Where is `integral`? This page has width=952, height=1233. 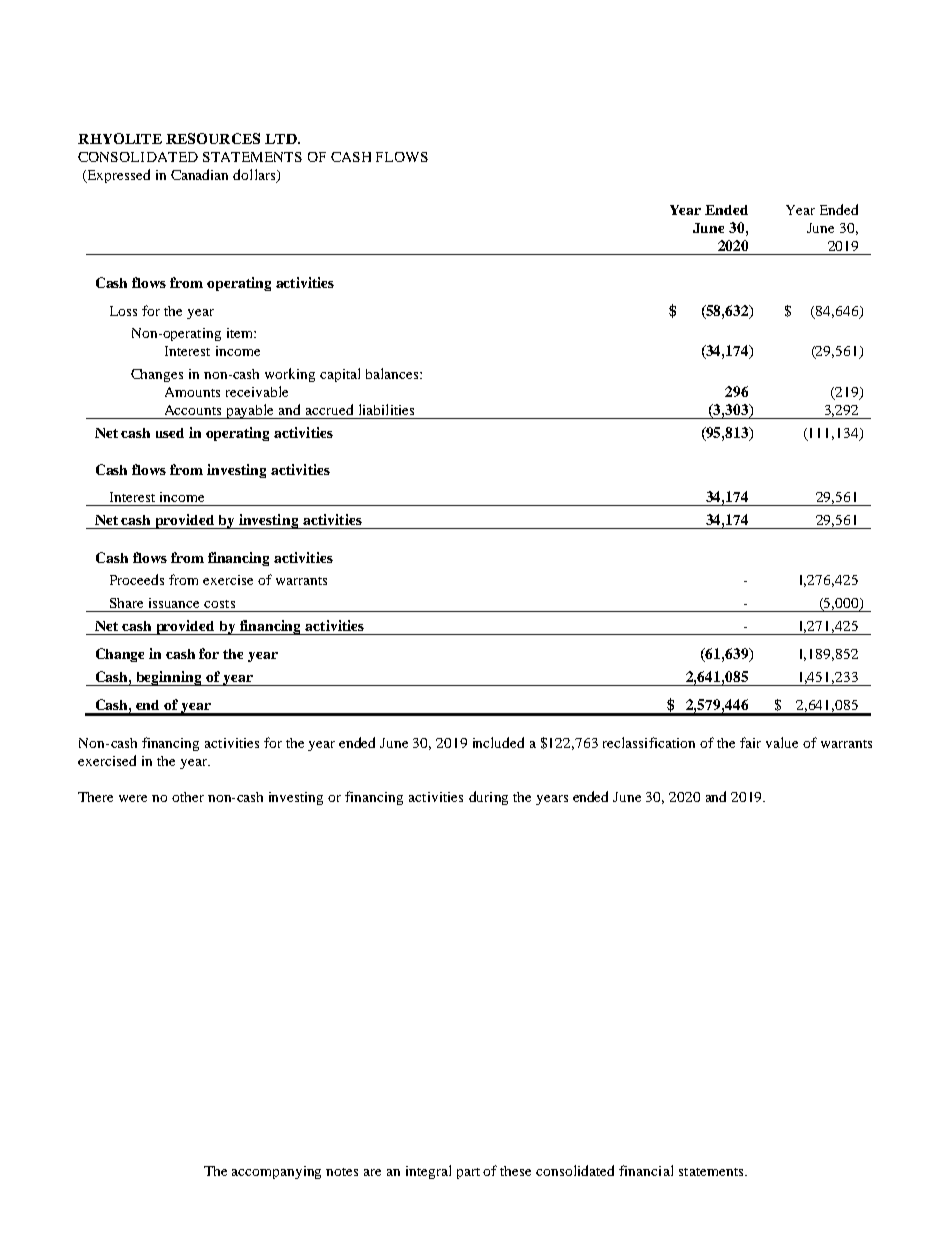 integral is located at coordinates (428, 1172).
